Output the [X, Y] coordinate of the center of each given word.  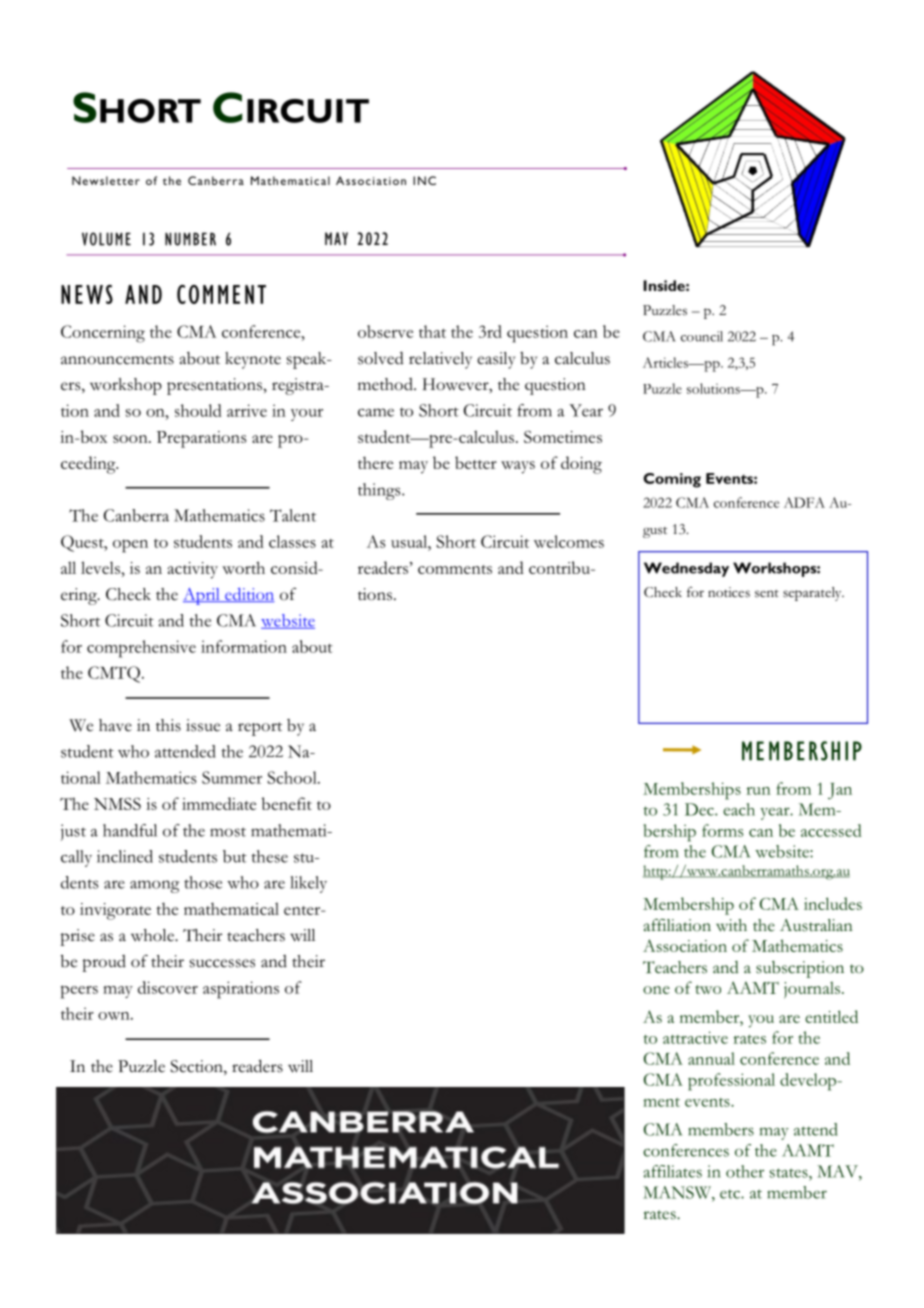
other [745, 1171]
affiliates [672, 1171]
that [432, 331]
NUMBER [190, 239]
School [293, 777]
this [168, 725]
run [758, 791]
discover [168, 987]
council [702, 336]
